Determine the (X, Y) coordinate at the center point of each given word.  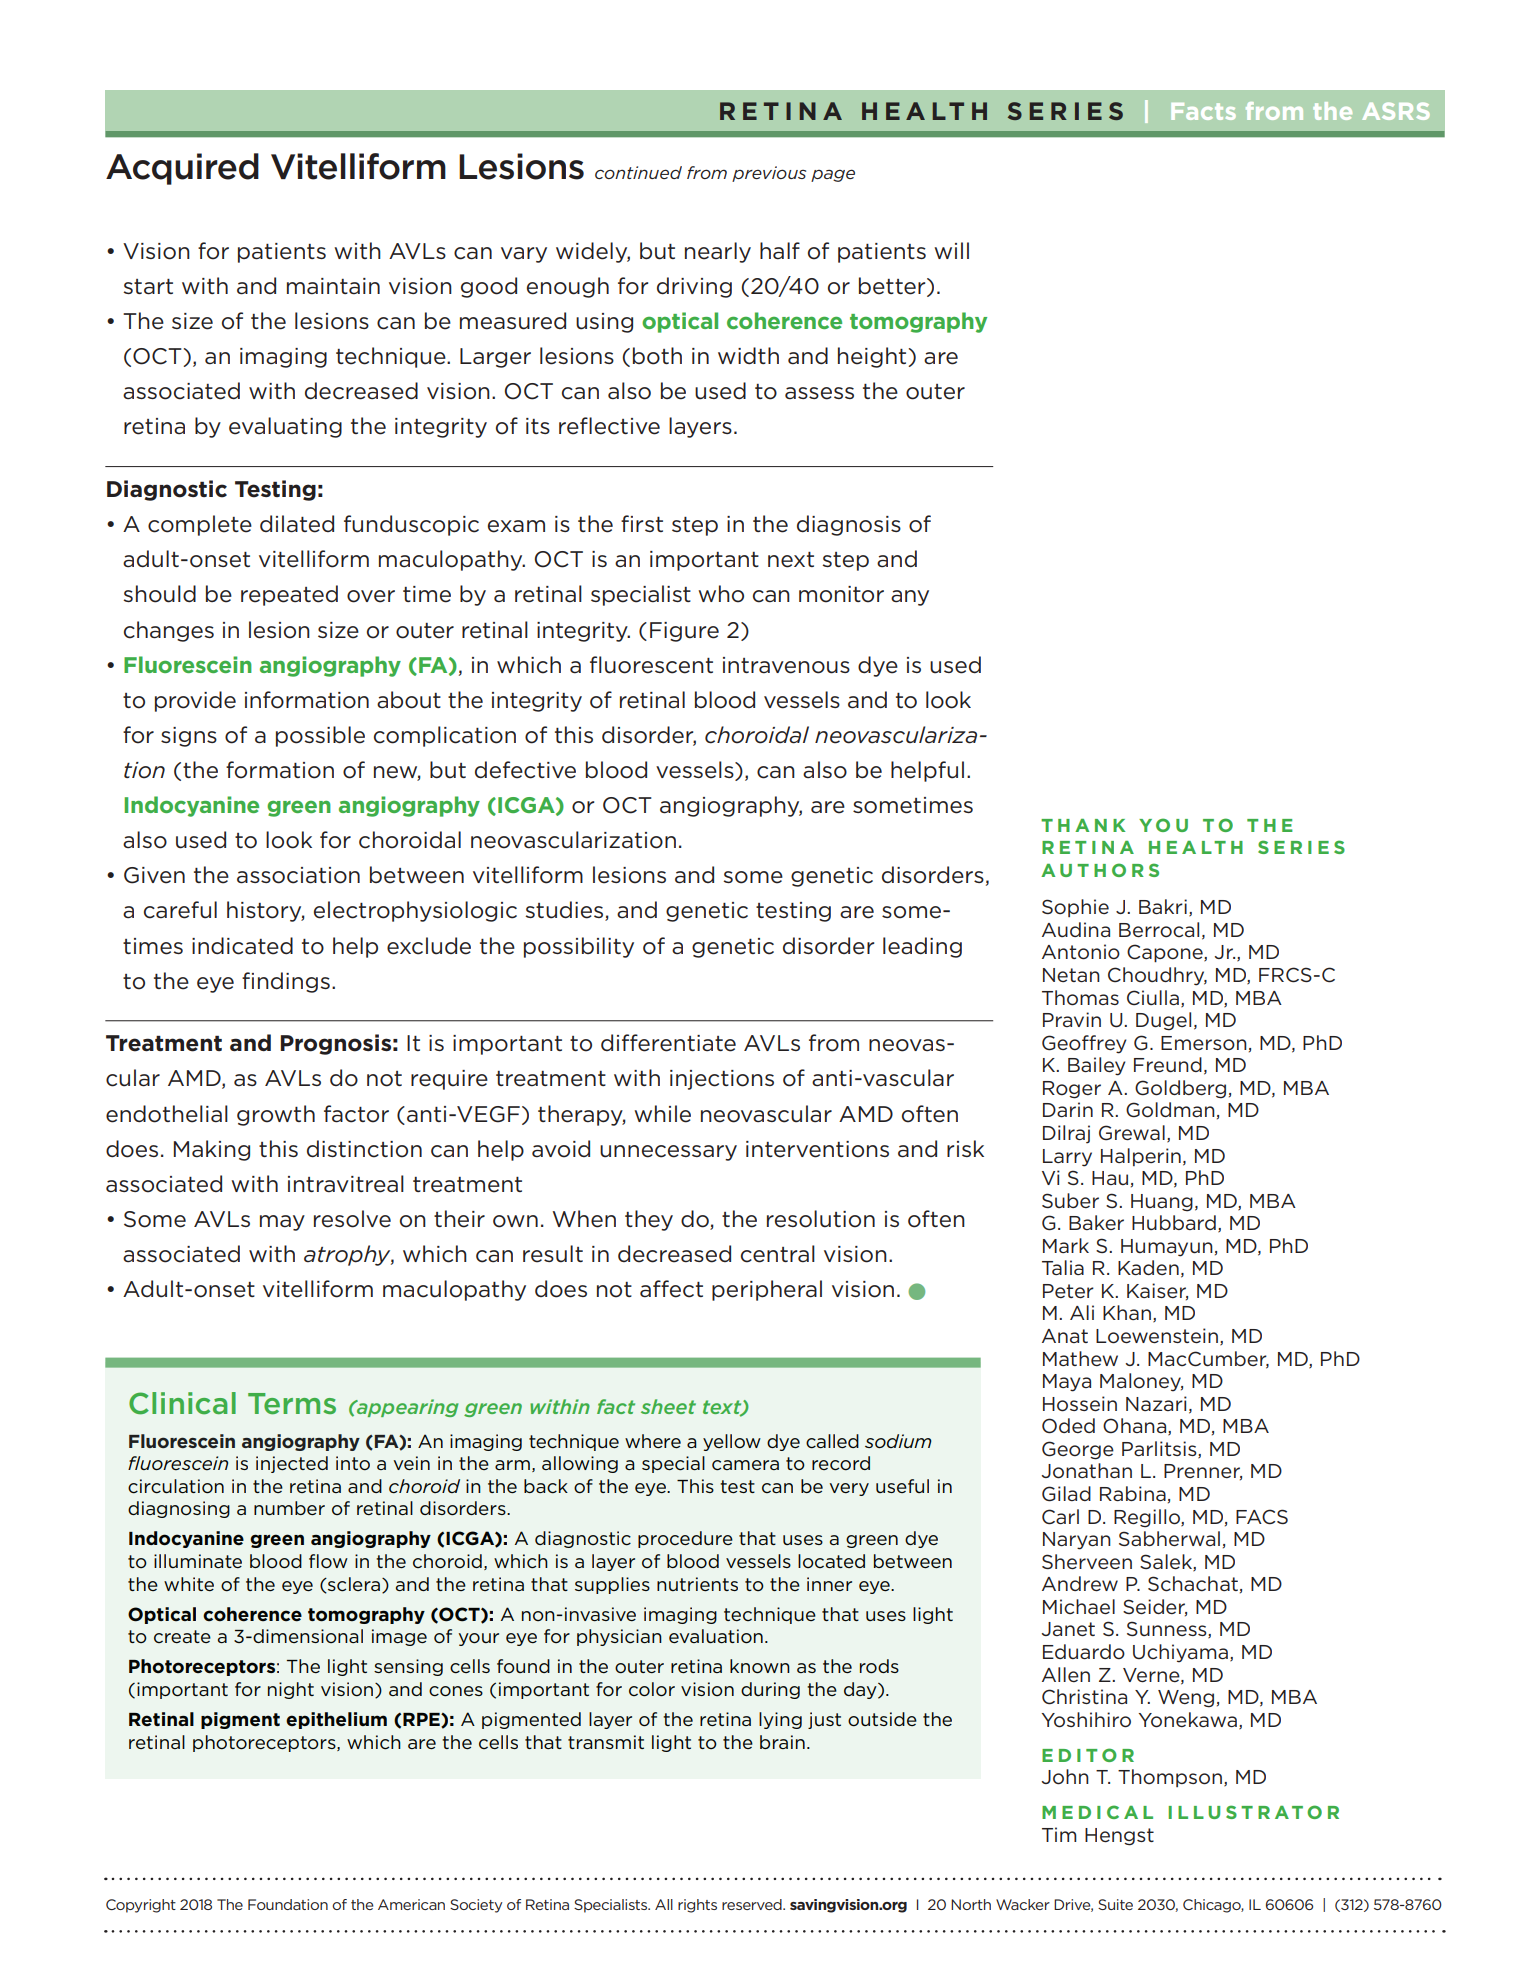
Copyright (141, 1906)
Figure (684, 632)
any (910, 598)
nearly (718, 252)
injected (292, 1464)
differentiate (668, 1043)
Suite (1115, 1904)
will (951, 250)
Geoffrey (1084, 1044)
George (1078, 1450)
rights (697, 1906)
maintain (333, 286)
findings (286, 982)
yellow (732, 1442)
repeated (289, 595)
